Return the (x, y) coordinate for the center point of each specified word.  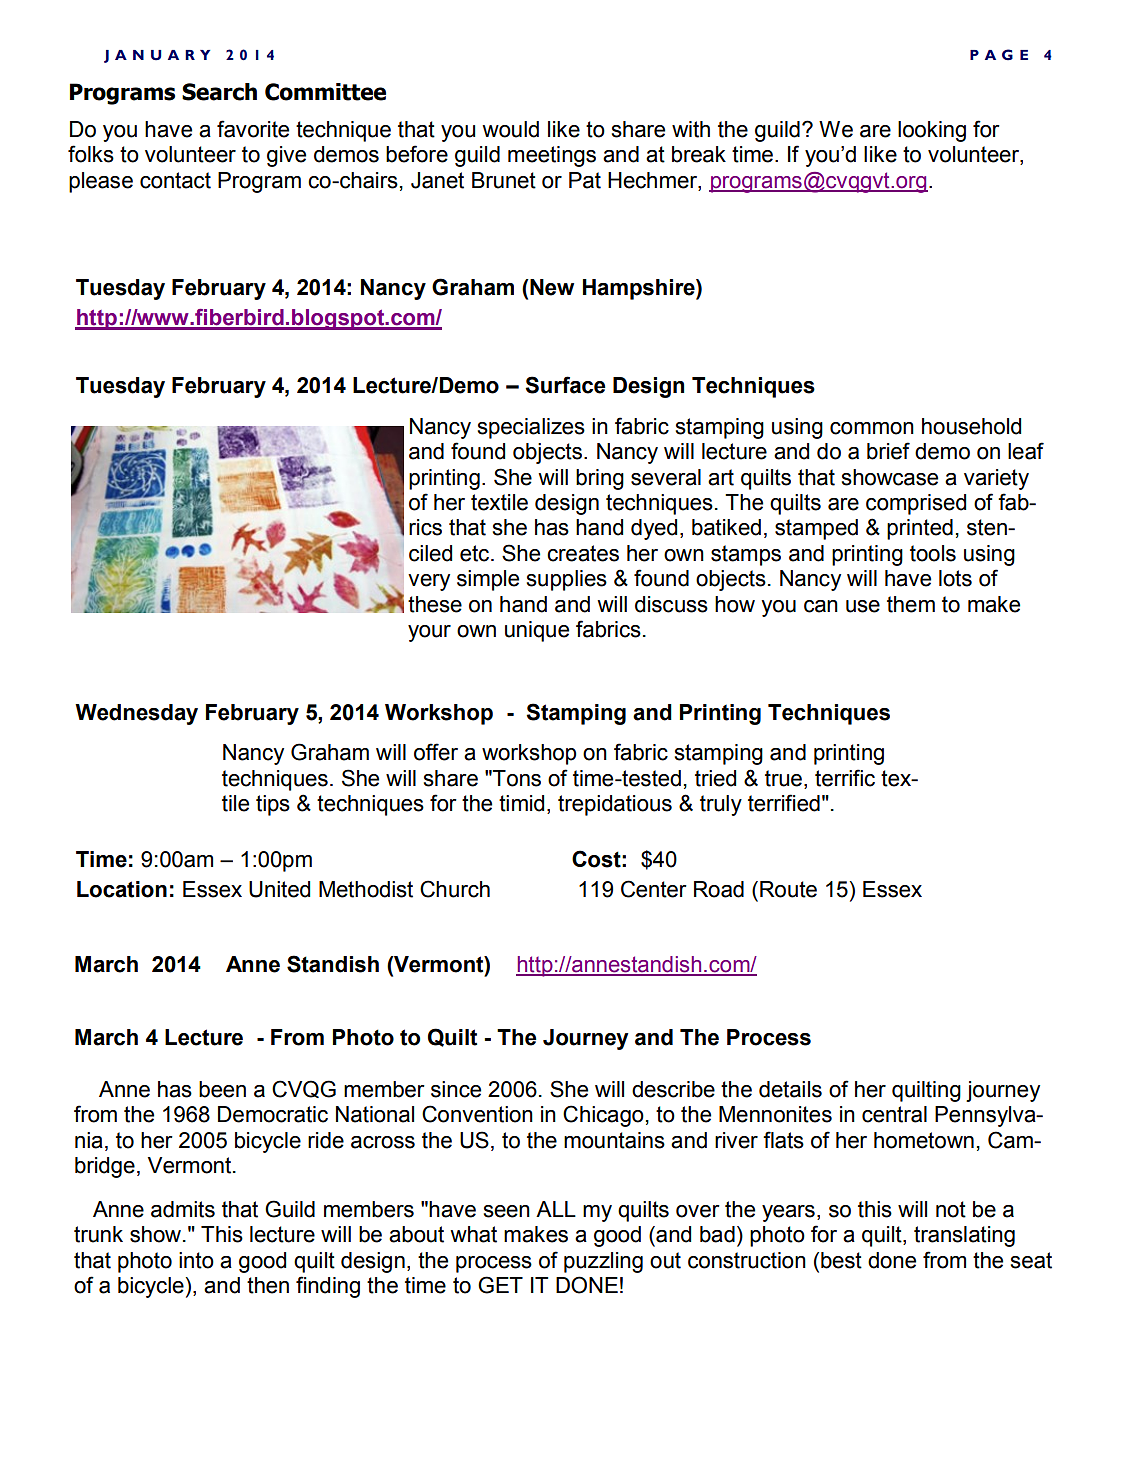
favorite (253, 129)
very (429, 582)
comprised (916, 504)
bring (600, 479)
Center (654, 889)
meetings (552, 156)
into (196, 1260)
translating (964, 1236)
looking (932, 131)
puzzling (603, 1262)
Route (788, 889)
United (279, 889)
